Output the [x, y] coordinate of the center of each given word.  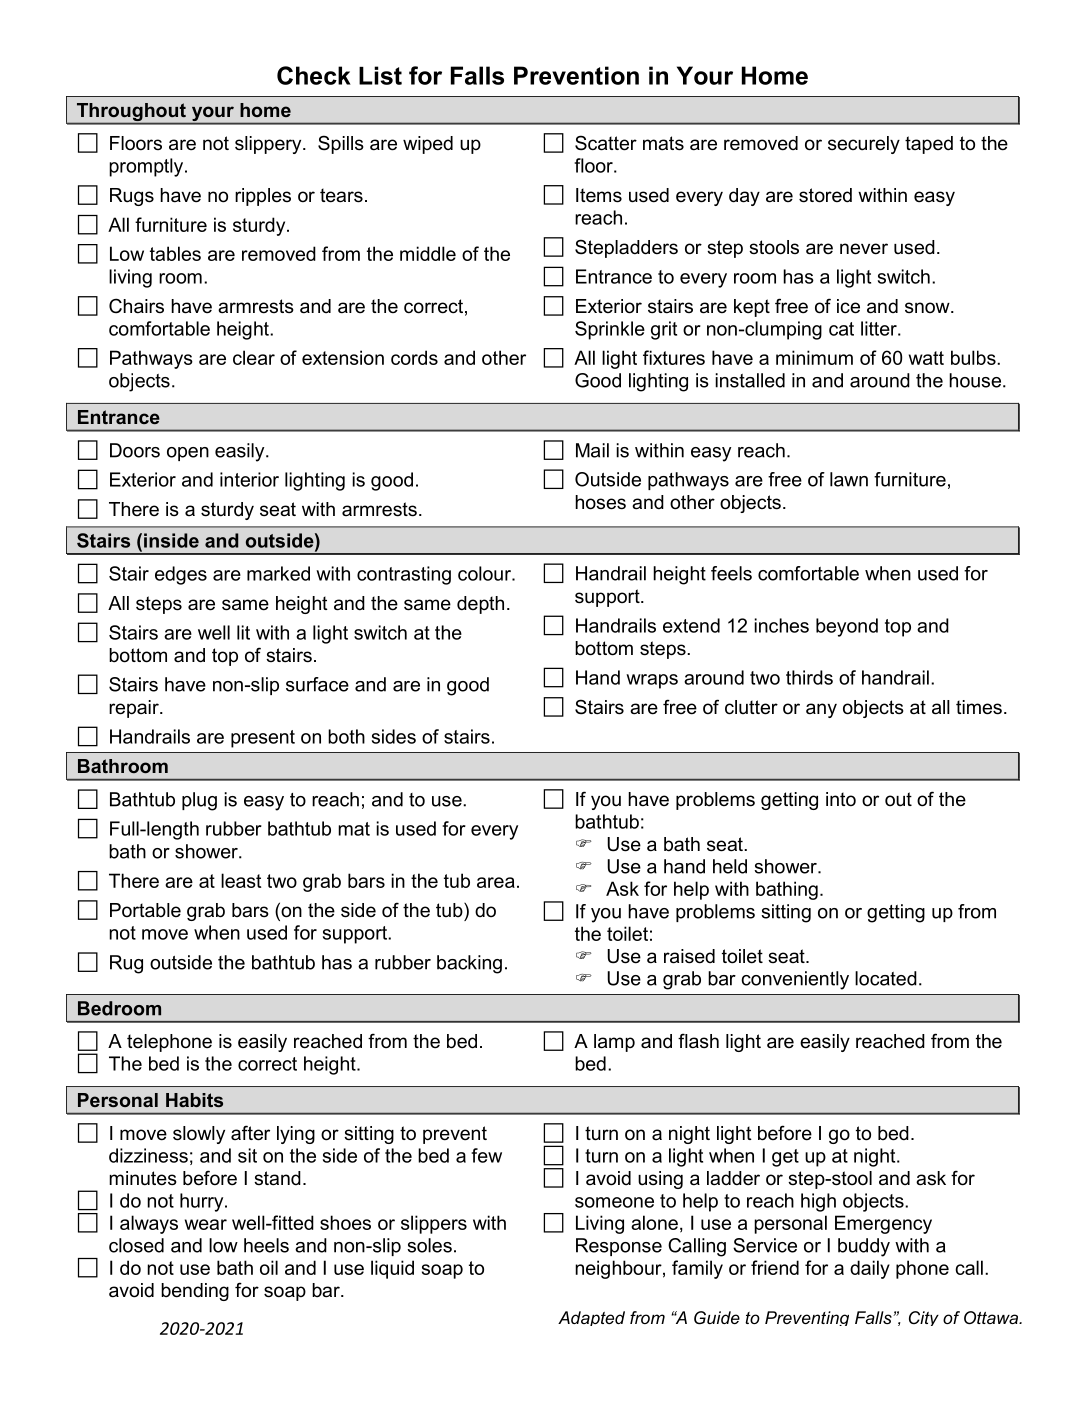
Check [314, 75]
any [821, 710]
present [263, 739]
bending [195, 1292]
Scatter [606, 143]
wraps [652, 681]
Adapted [591, 1318]
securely [864, 145]
